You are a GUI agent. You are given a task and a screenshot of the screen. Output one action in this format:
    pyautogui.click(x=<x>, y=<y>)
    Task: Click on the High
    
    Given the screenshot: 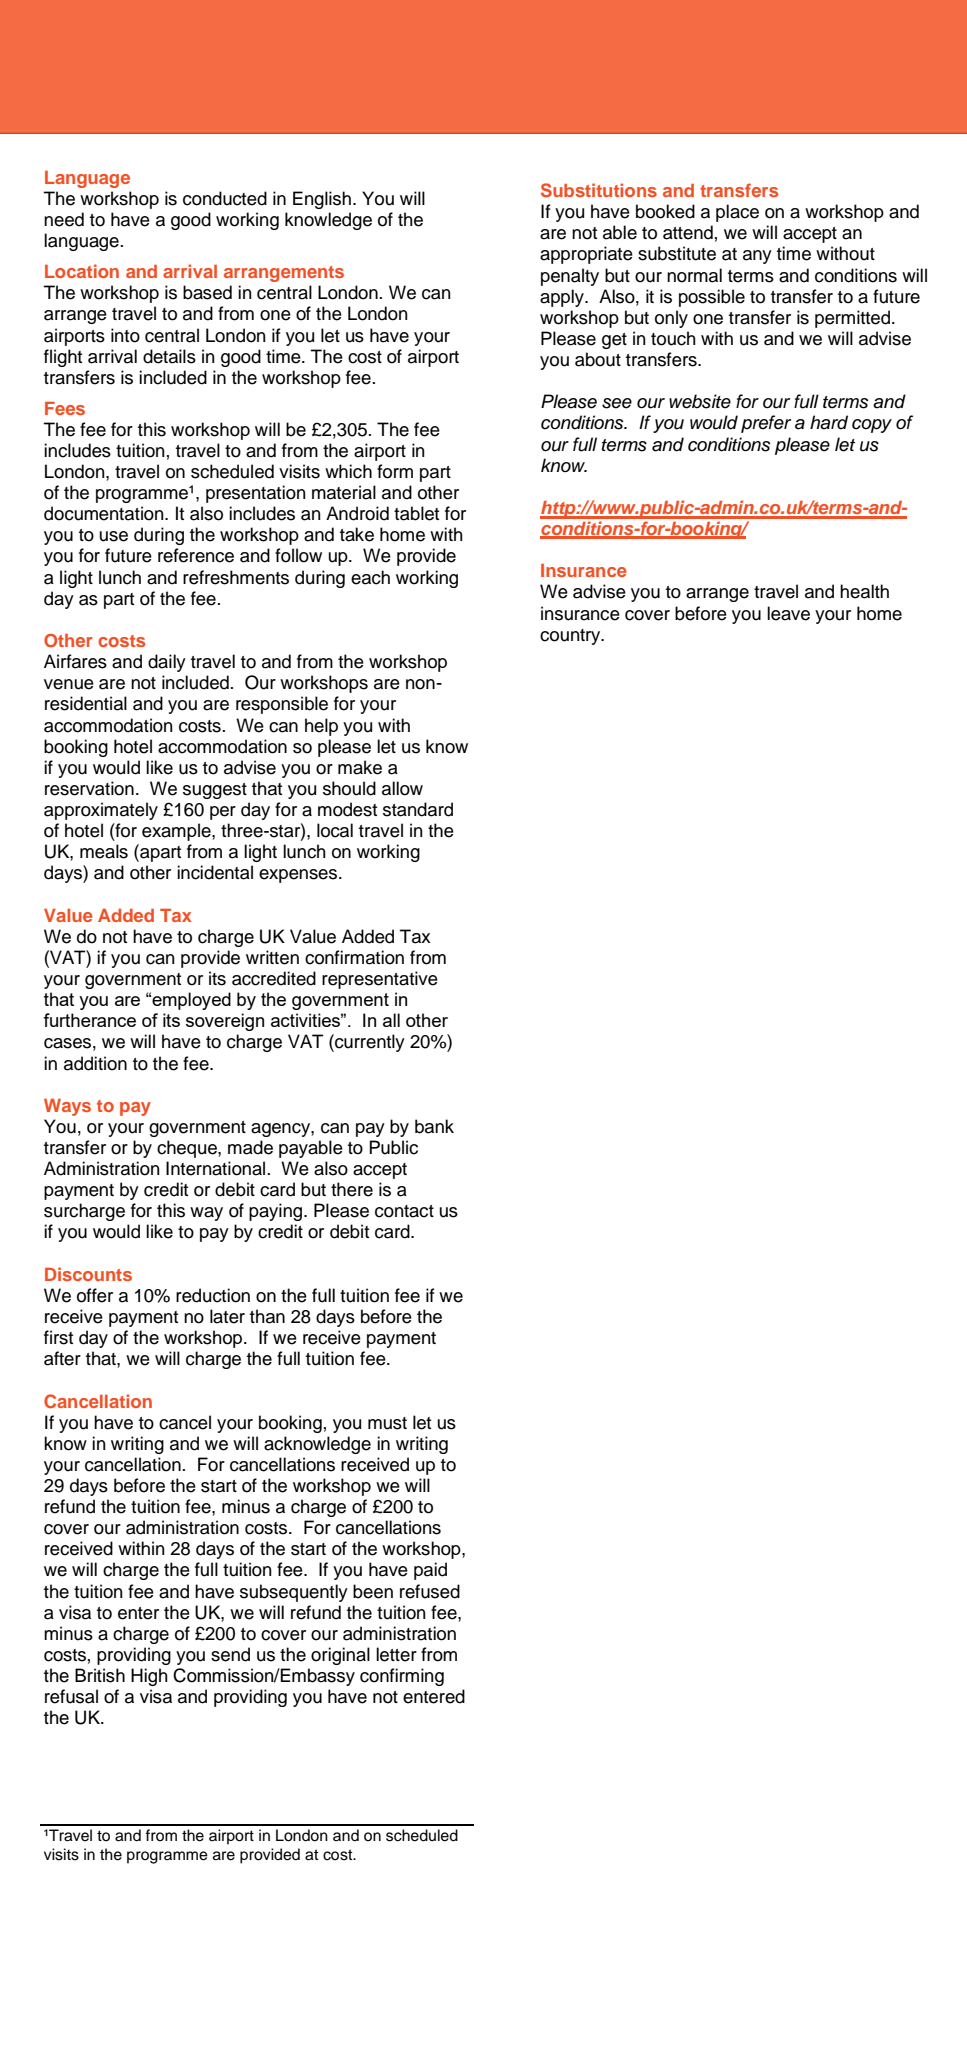 What is the action you would take?
    pyautogui.click(x=149, y=1677)
